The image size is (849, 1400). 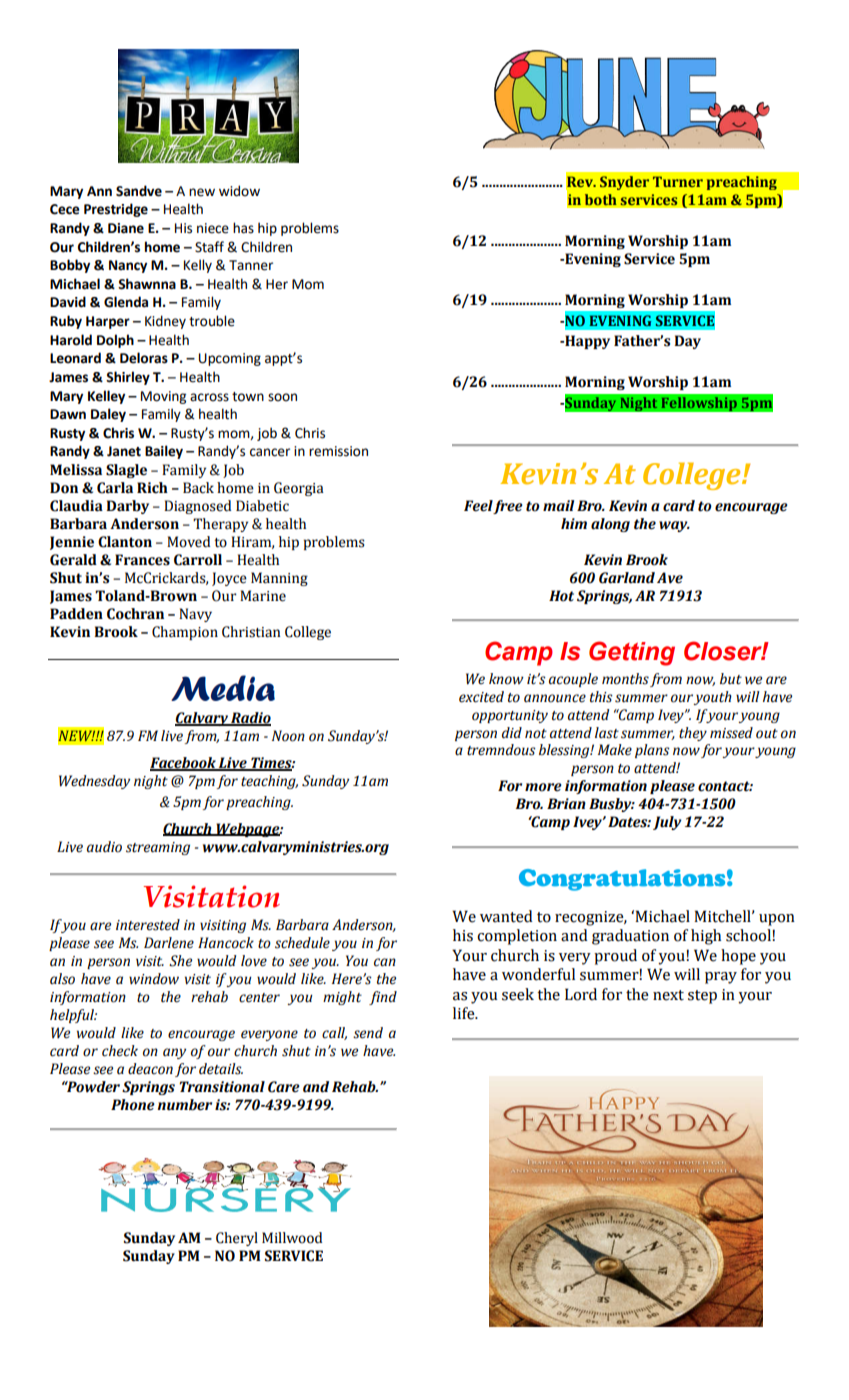 I want to click on has, so click(x=243, y=228).
